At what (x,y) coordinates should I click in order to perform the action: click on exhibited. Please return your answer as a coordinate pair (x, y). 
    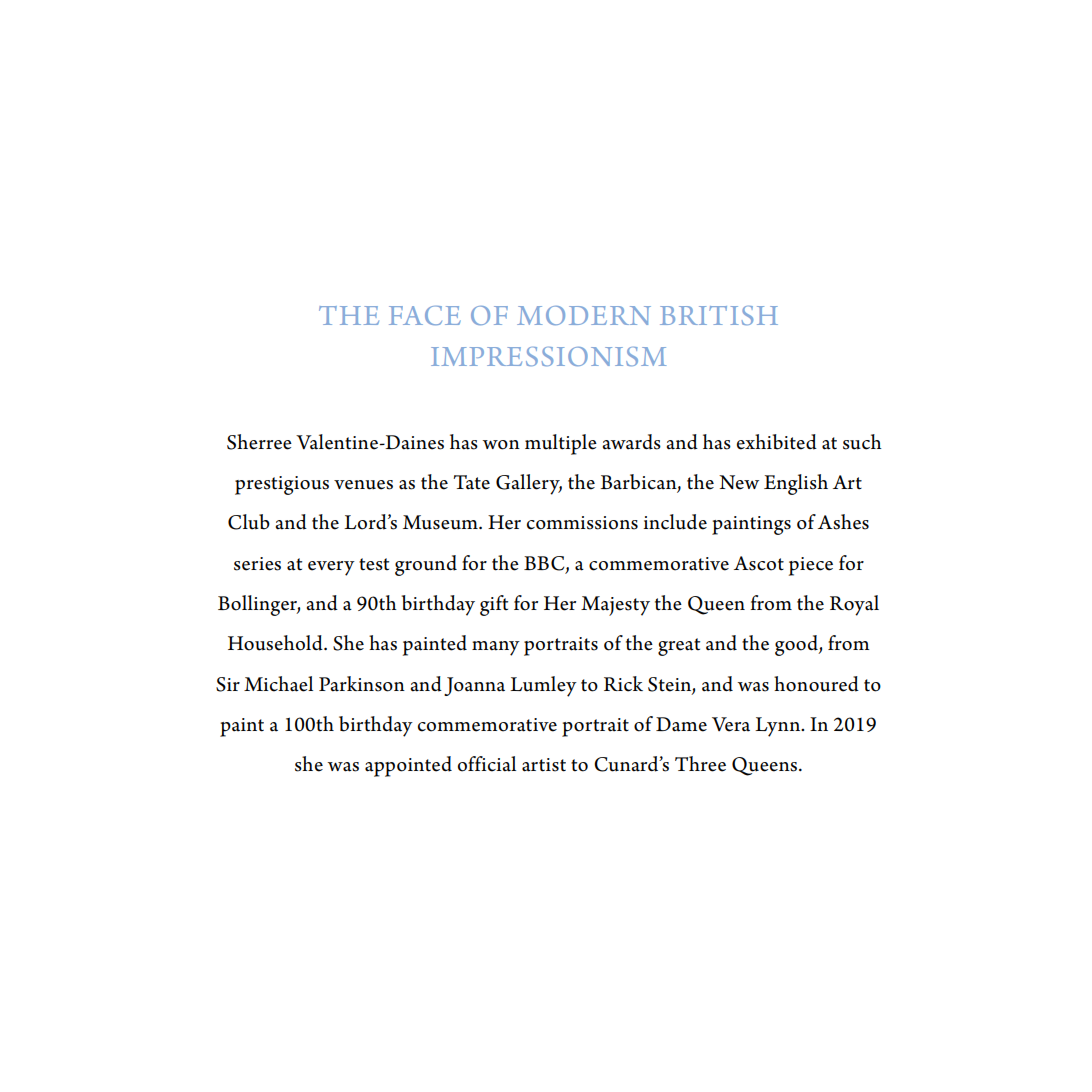
    Looking at the image, I should click on (777, 442).
